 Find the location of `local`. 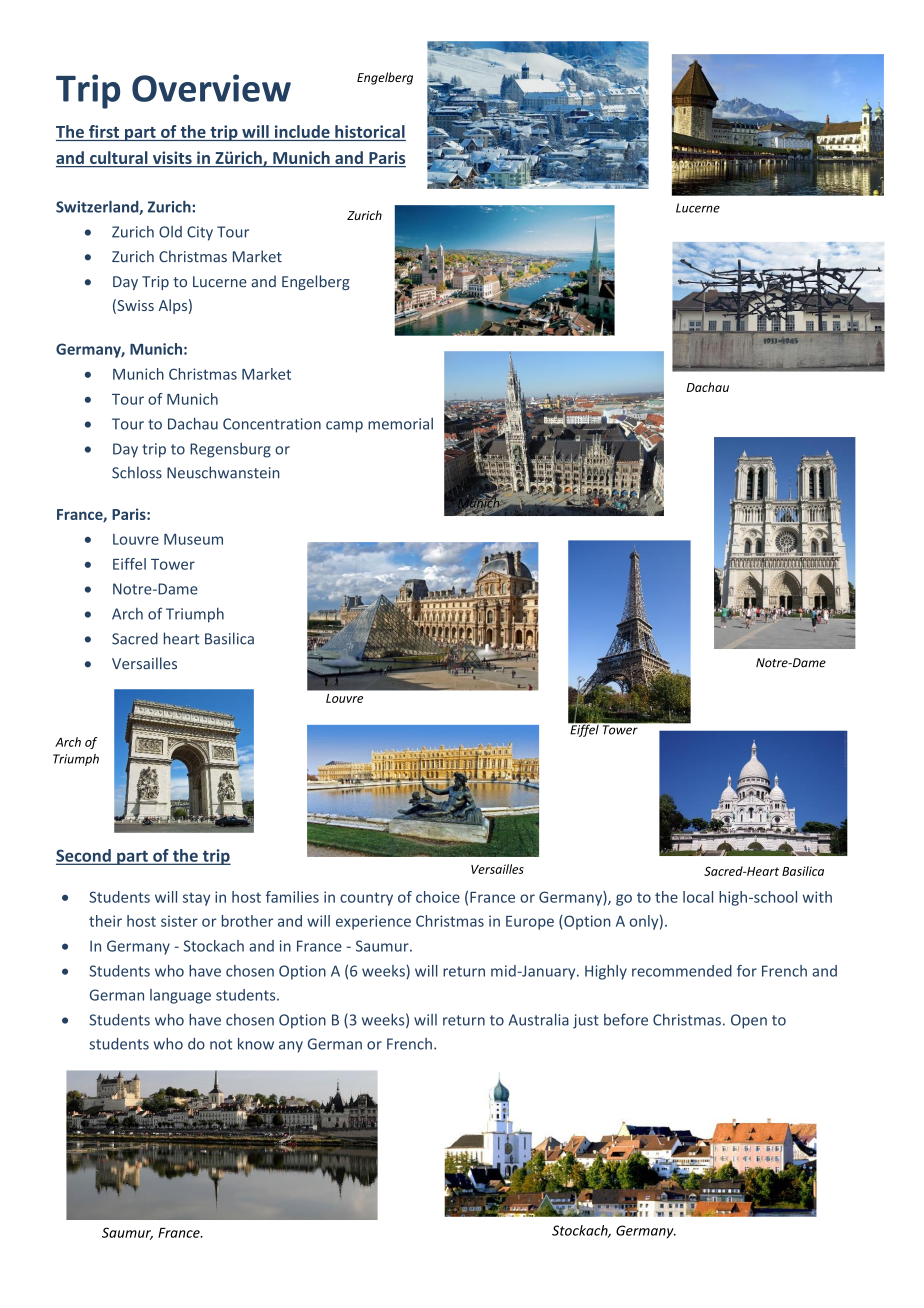

local is located at coordinates (698, 897).
